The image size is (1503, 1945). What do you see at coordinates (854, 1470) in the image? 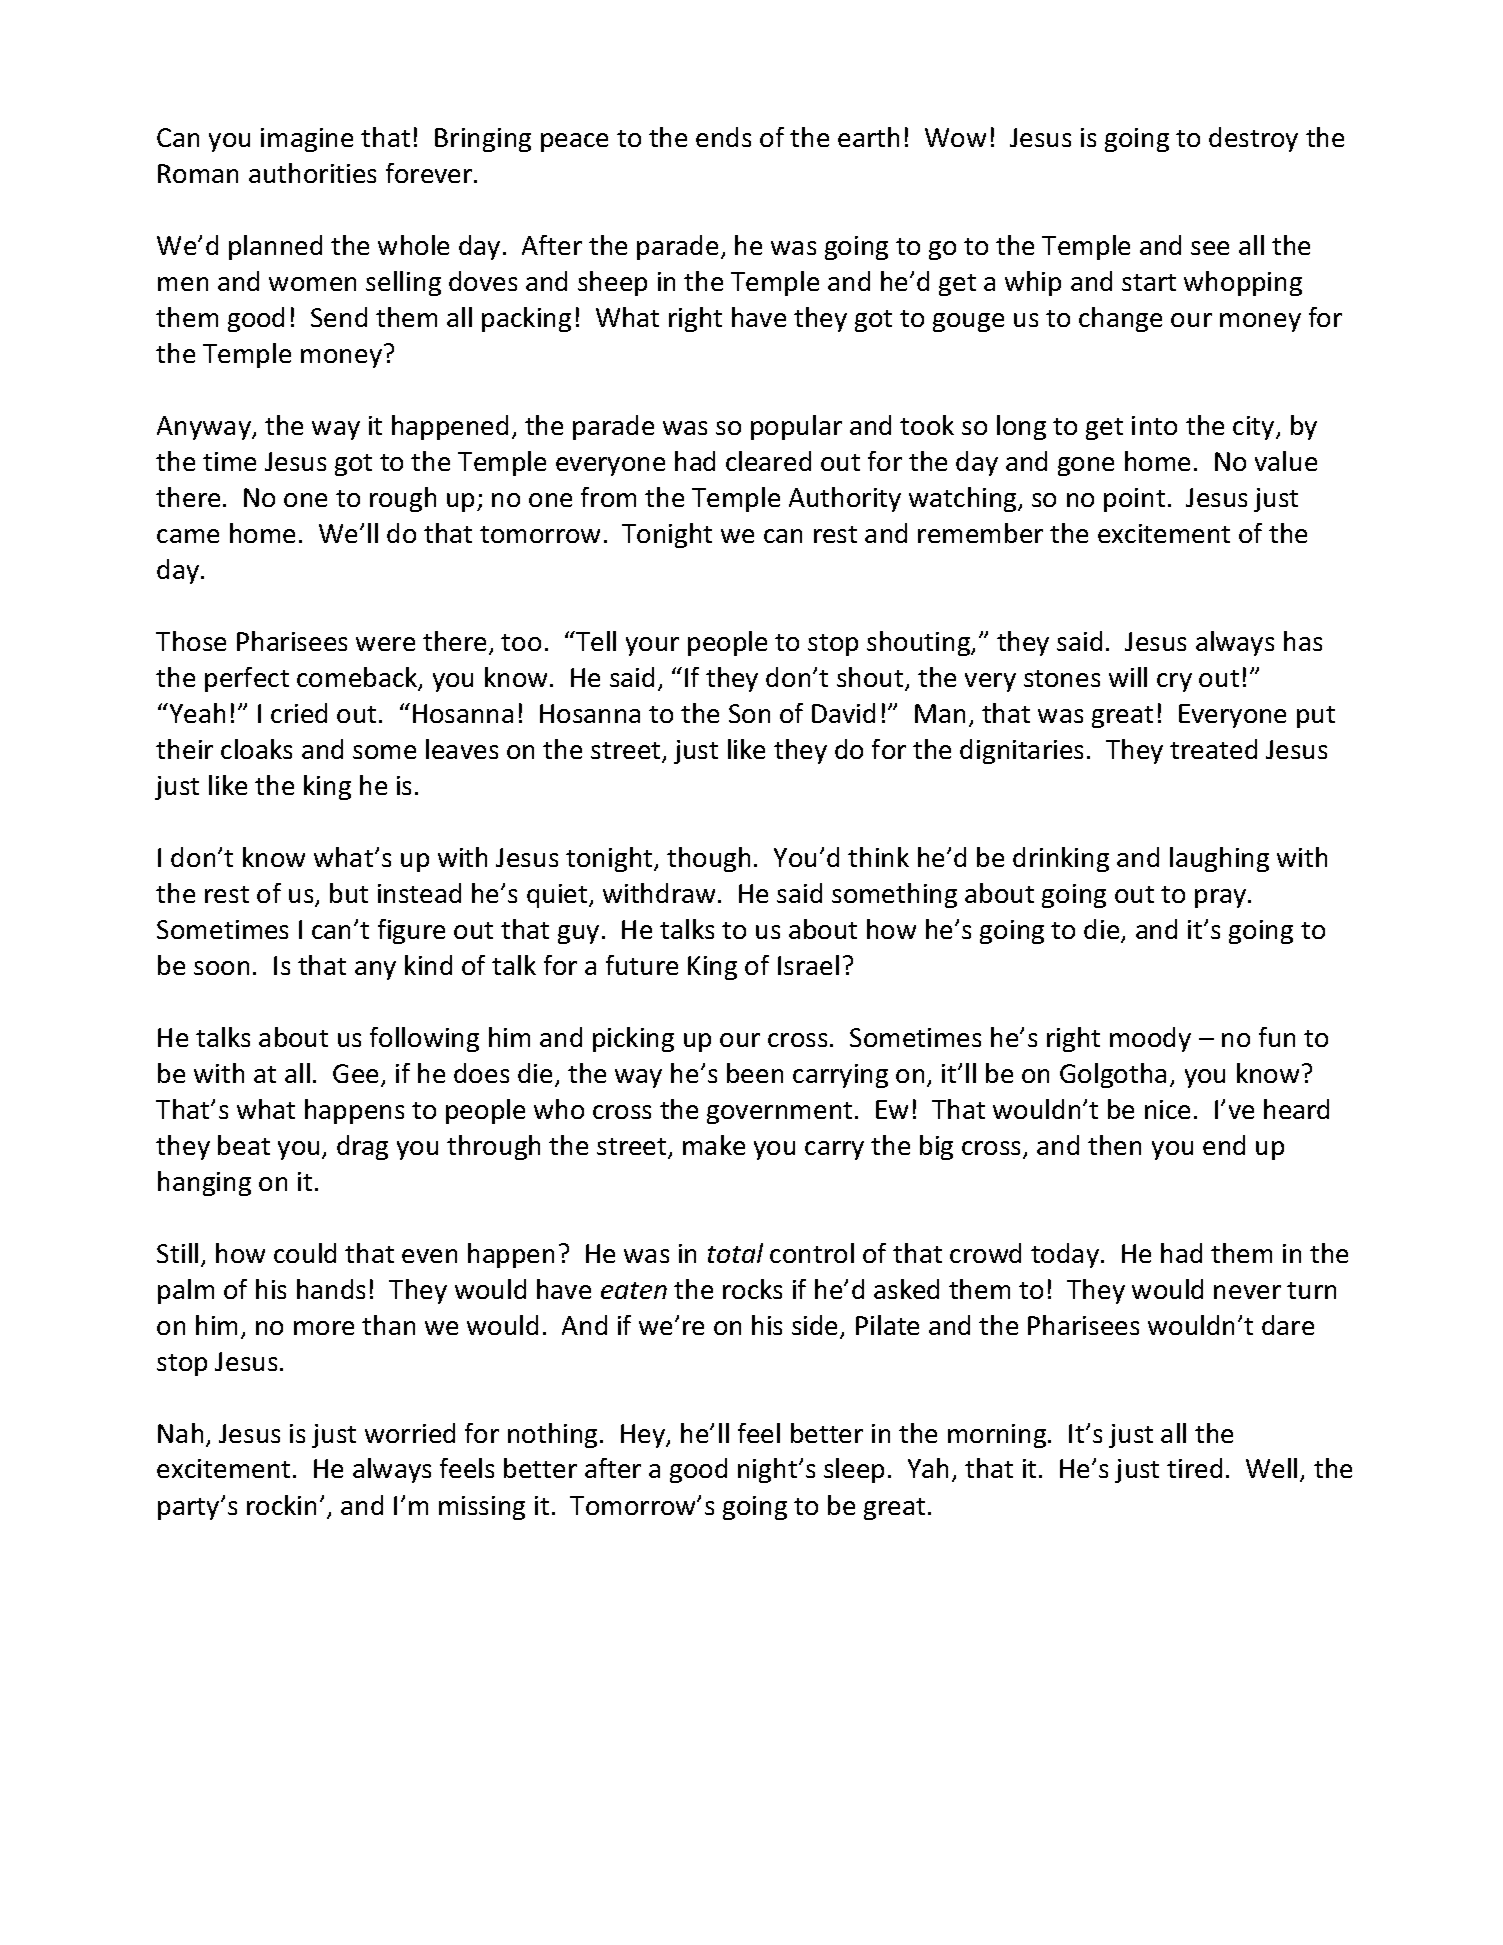
I see `sleep` at bounding box center [854, 1470].
